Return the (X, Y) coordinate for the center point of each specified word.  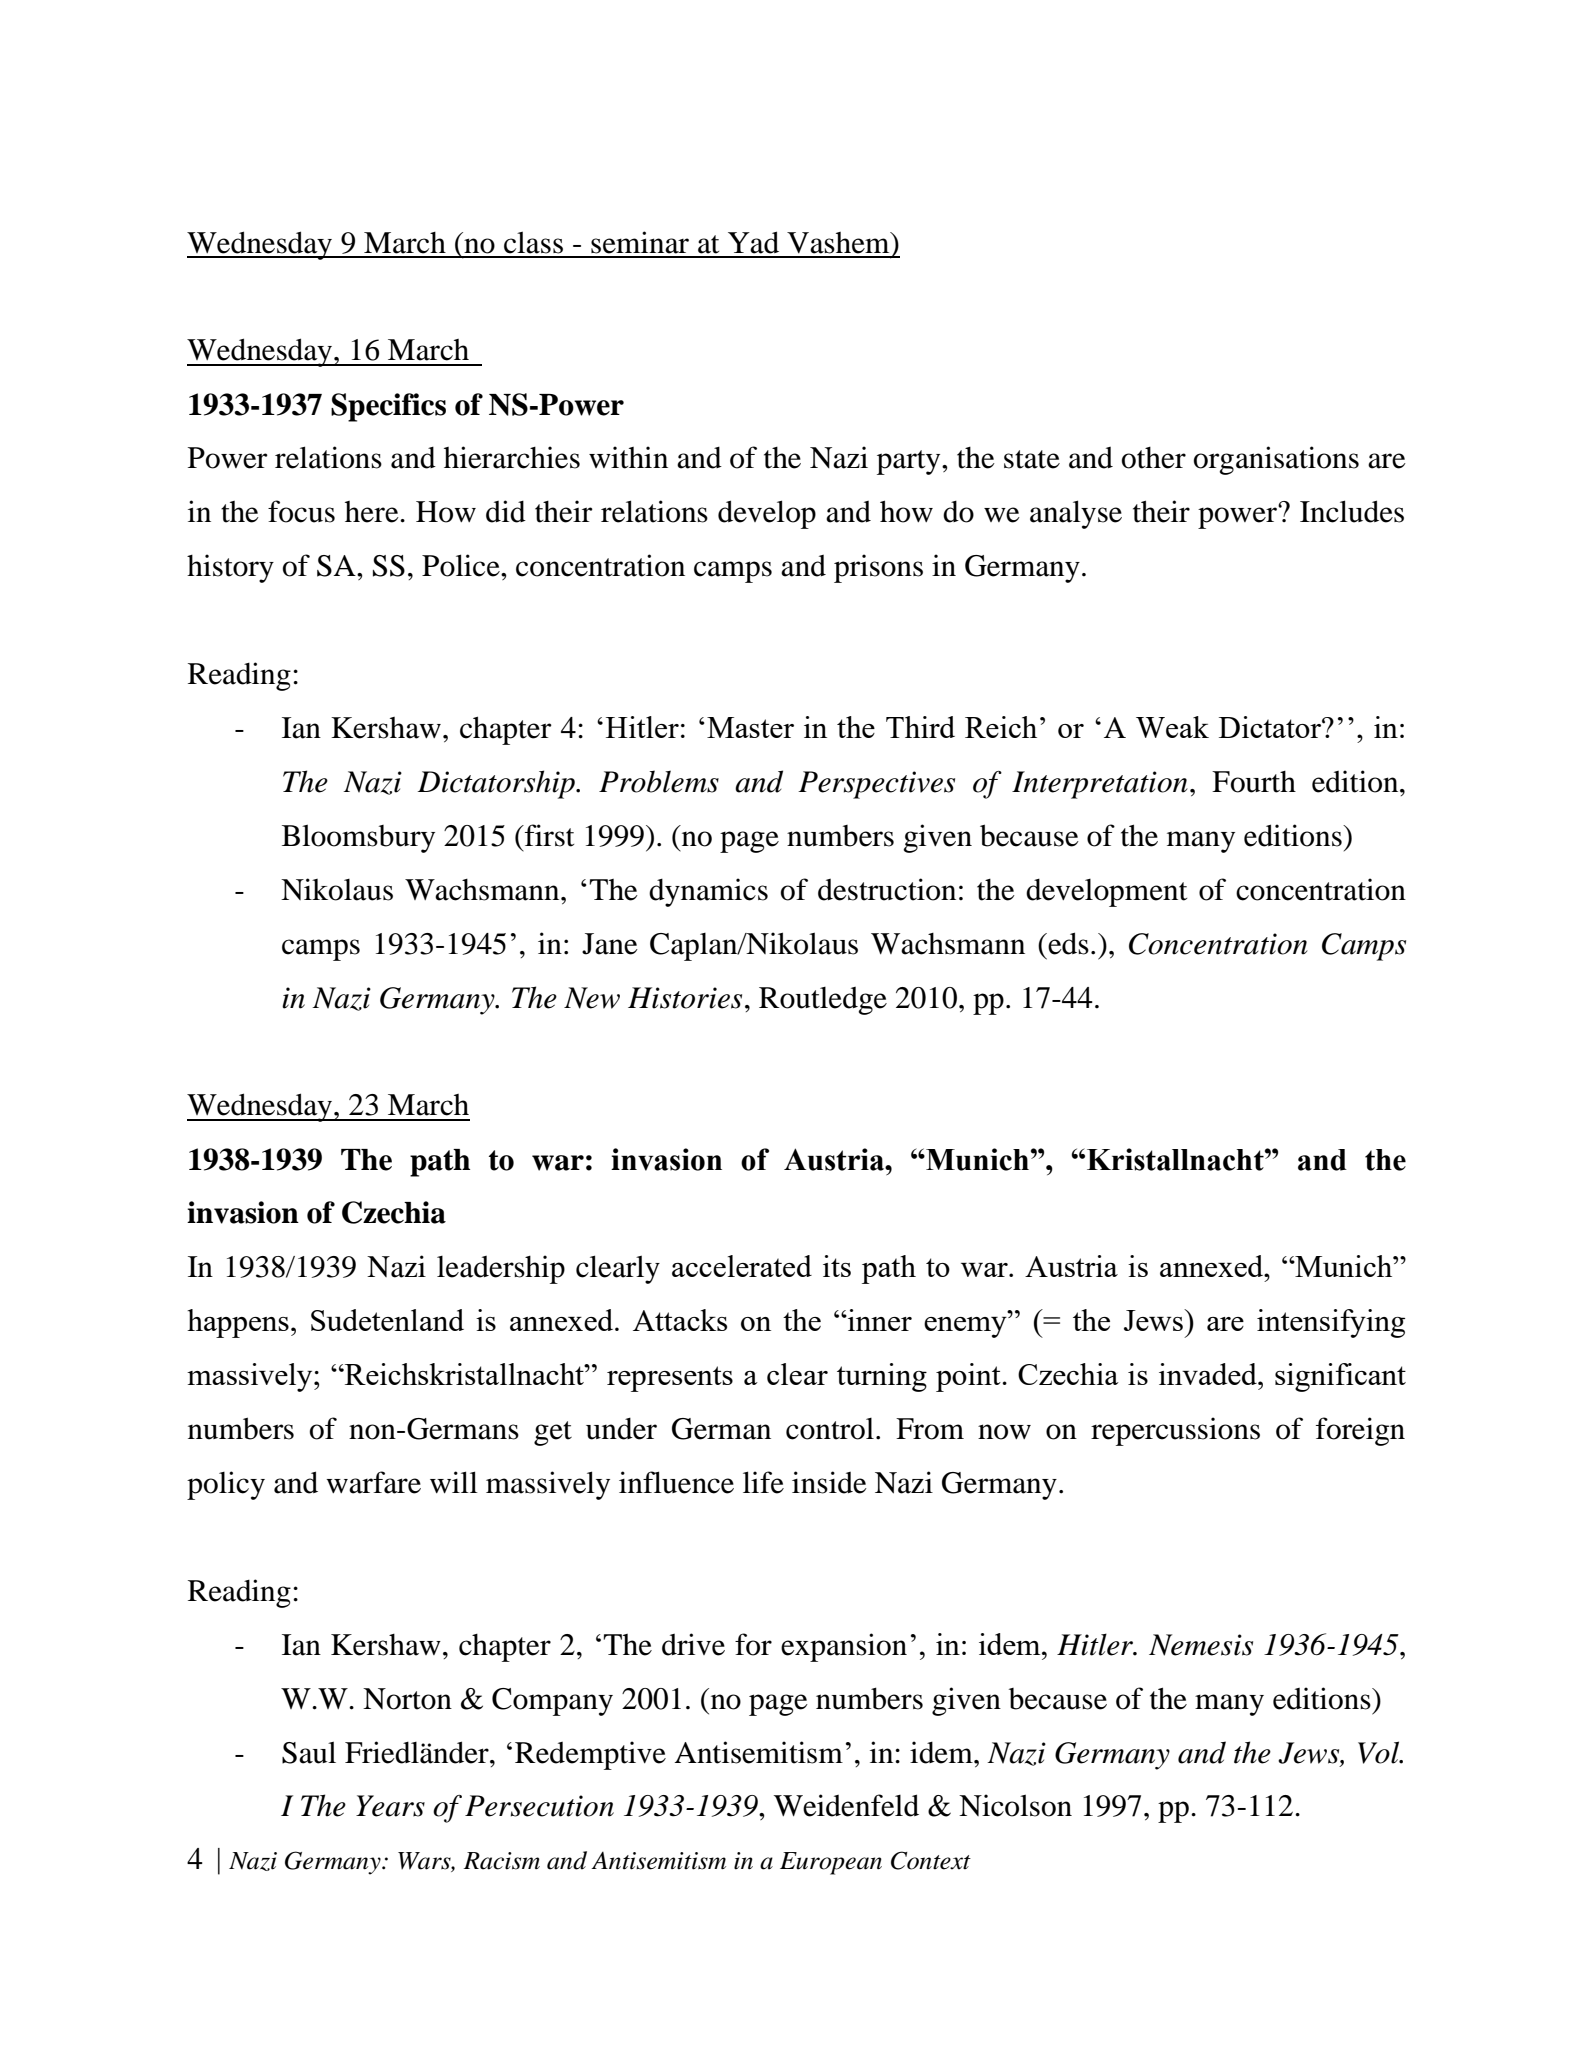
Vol (1380, 1752)
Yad (753, 242)
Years (390, 1806)
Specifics (388, 407)
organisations (1276, 460)
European (831, 1863)
